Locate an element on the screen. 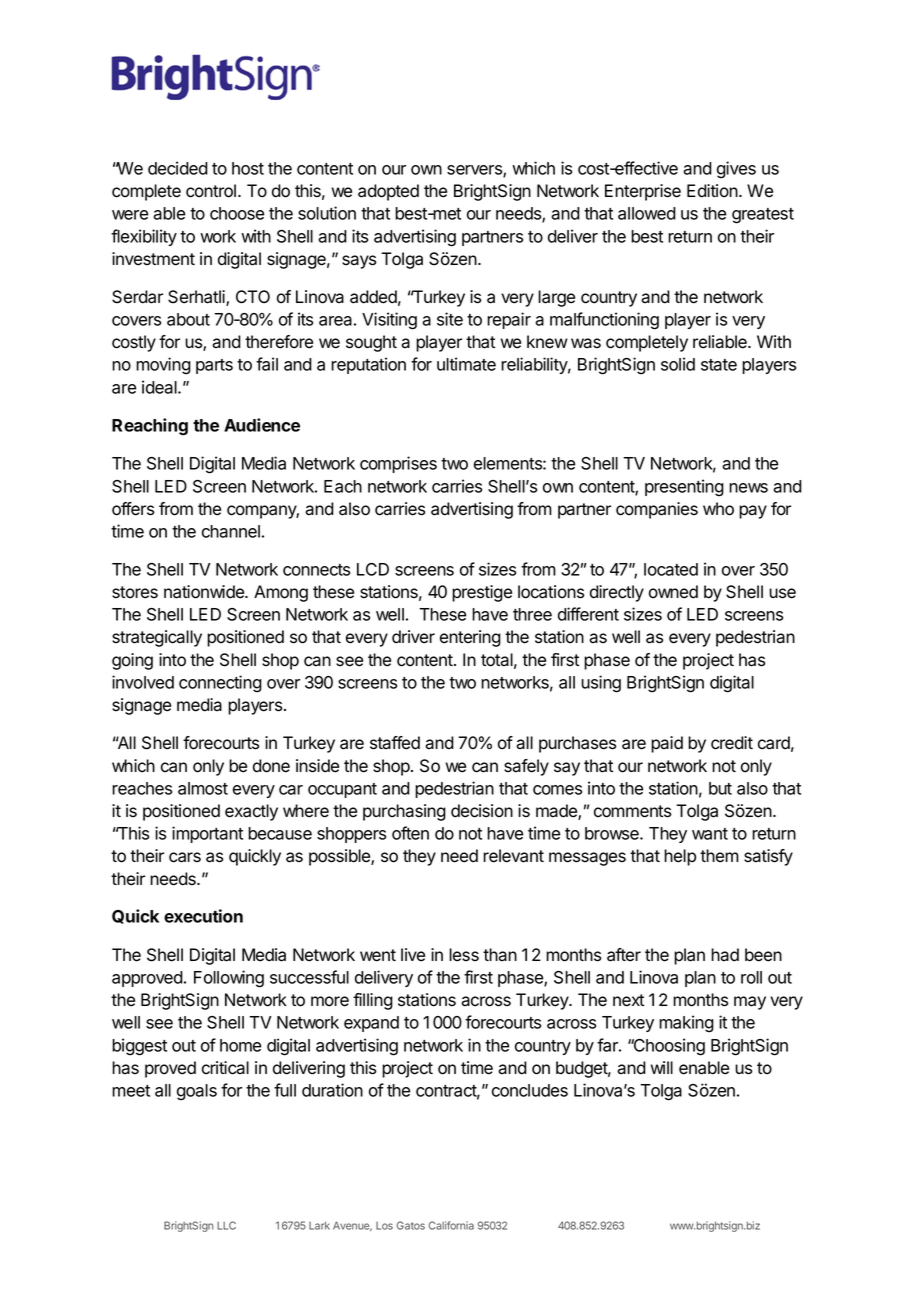 This screenshot has width=924, height=1308. paid is located at coordinates (667, 744).
